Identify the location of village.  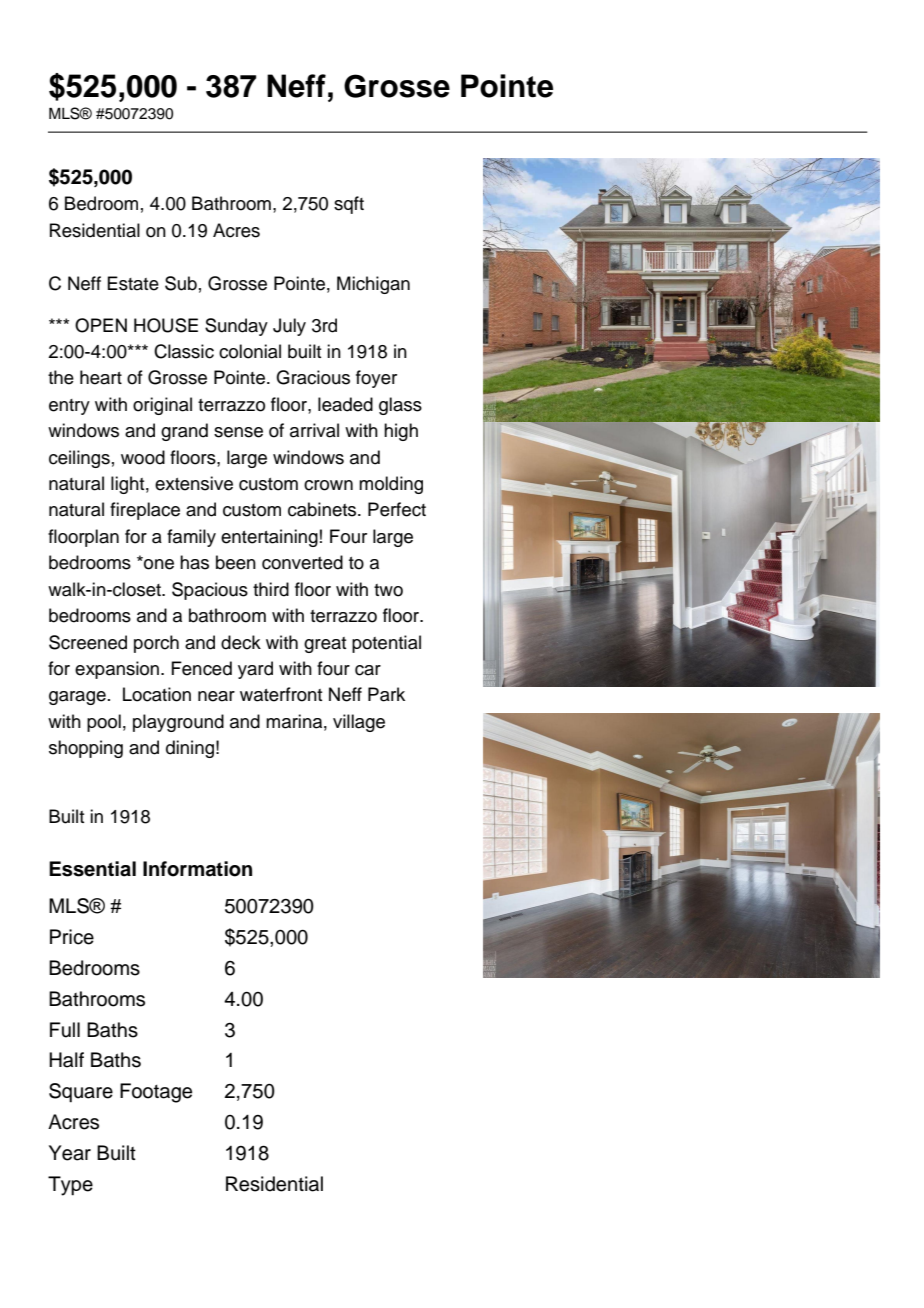
(359, 723).
